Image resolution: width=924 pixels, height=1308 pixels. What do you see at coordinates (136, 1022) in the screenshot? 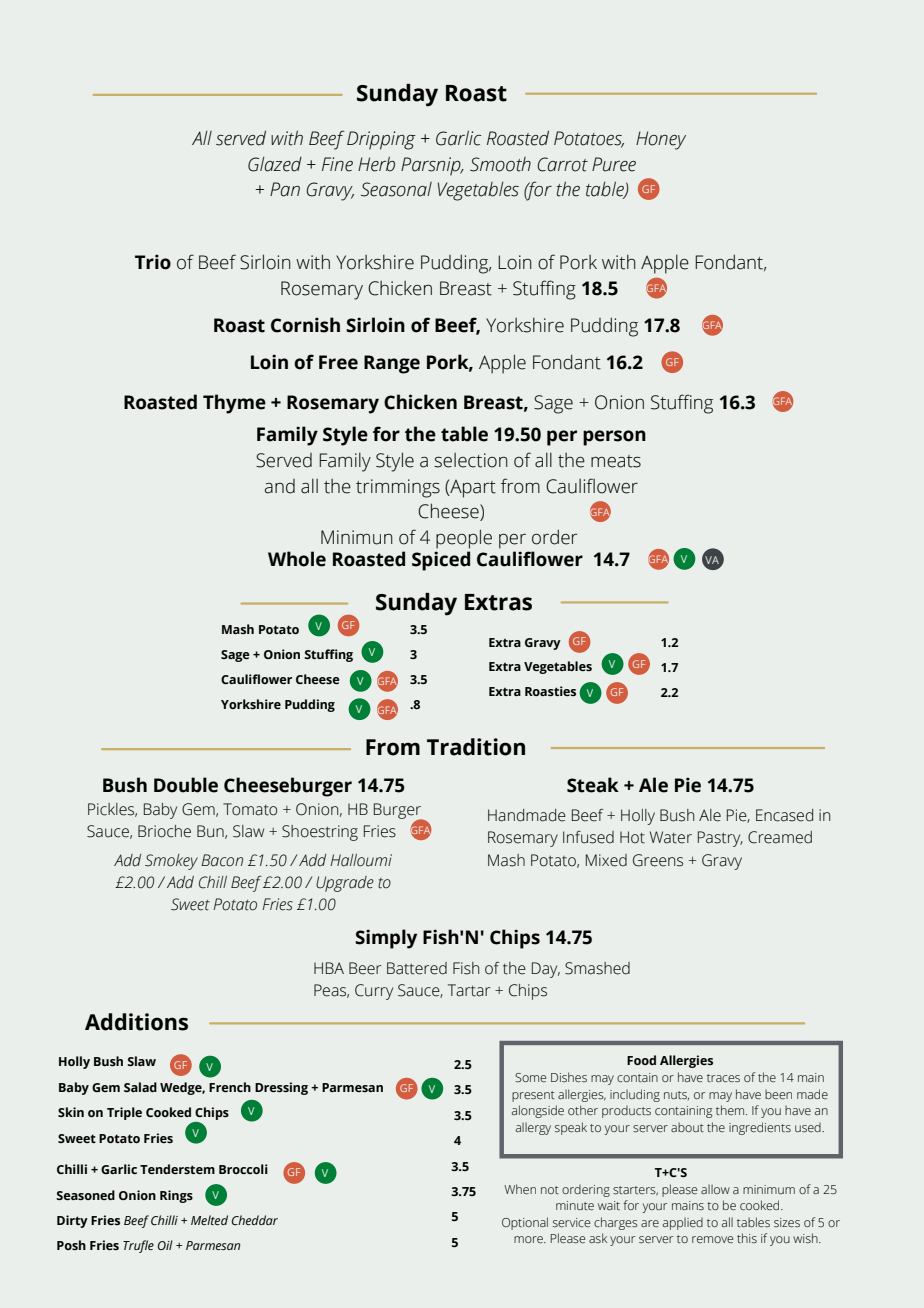
I see `Additions` at bounding box center [136, 1022].
